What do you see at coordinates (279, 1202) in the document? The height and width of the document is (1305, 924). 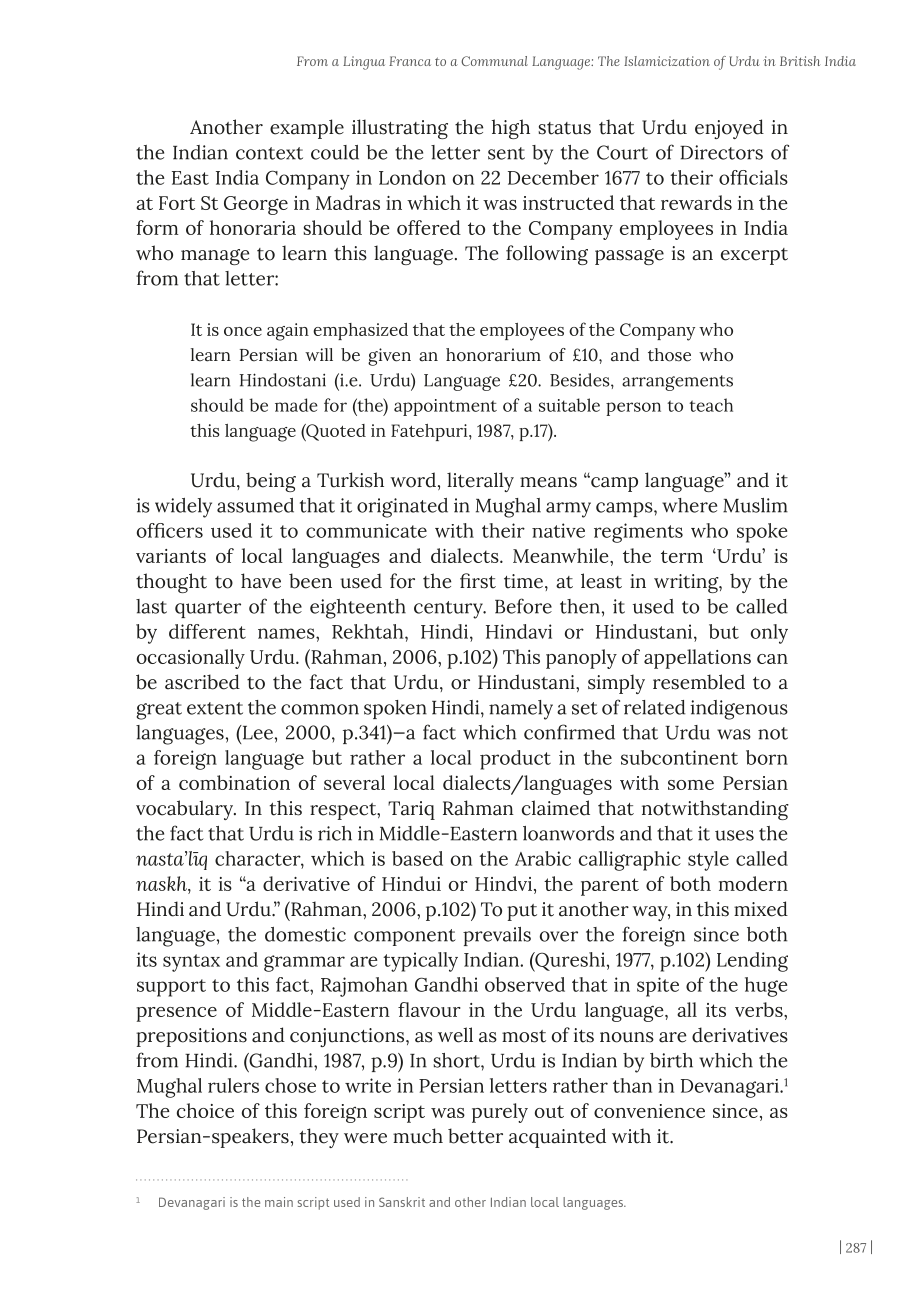 I see `main` at bounding box center [279, 1202].
